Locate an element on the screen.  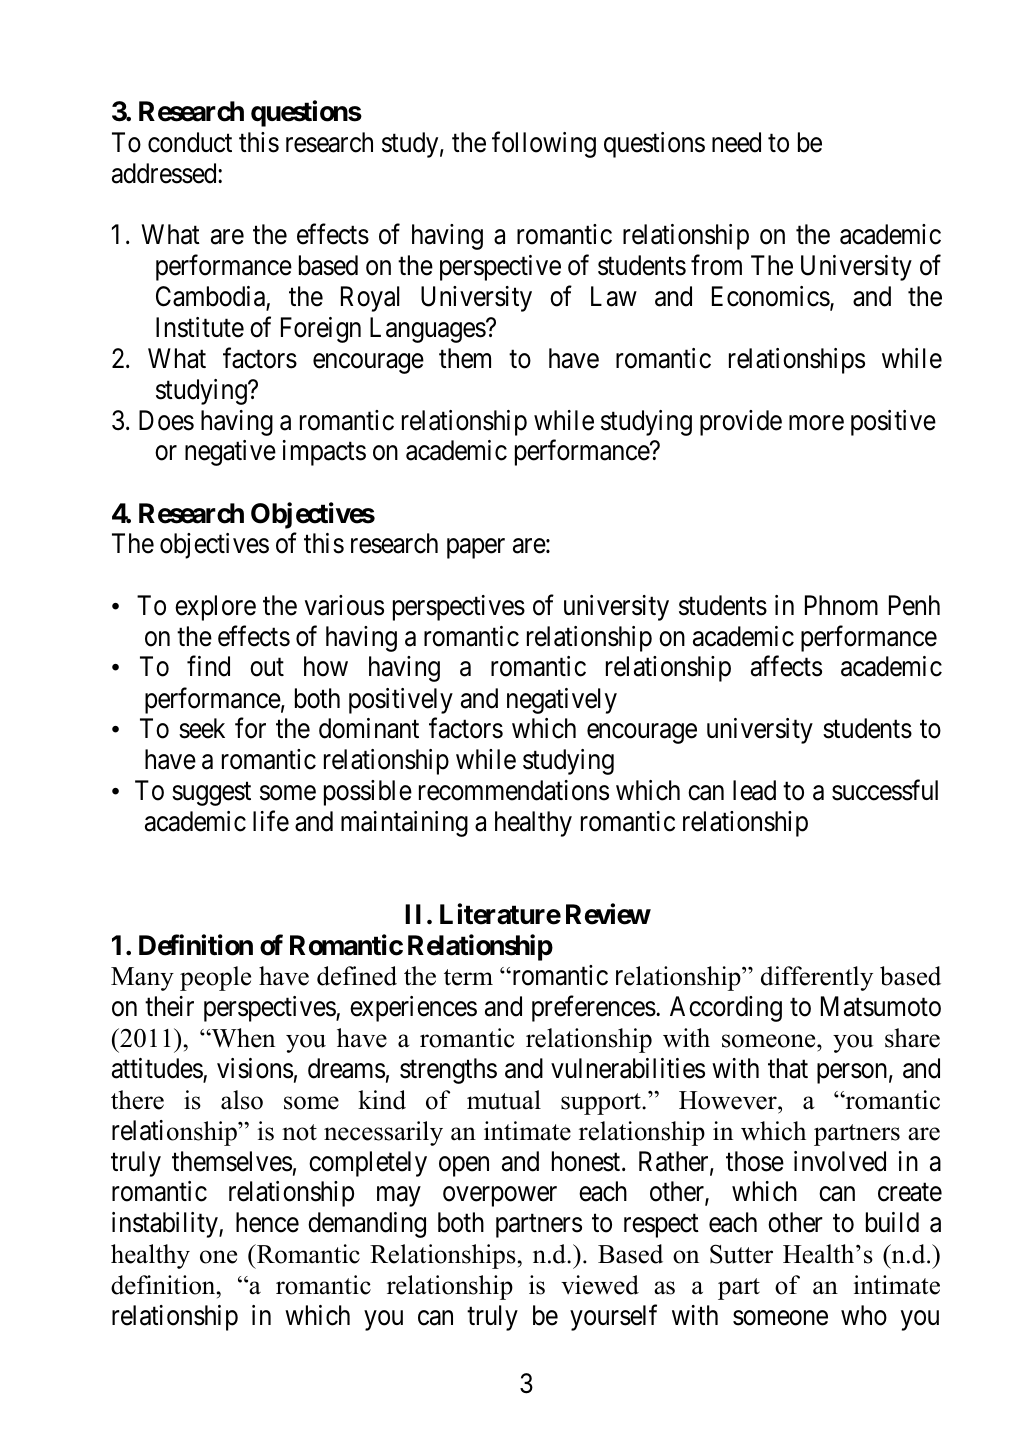
differently is located at coordinates (817, 978).
